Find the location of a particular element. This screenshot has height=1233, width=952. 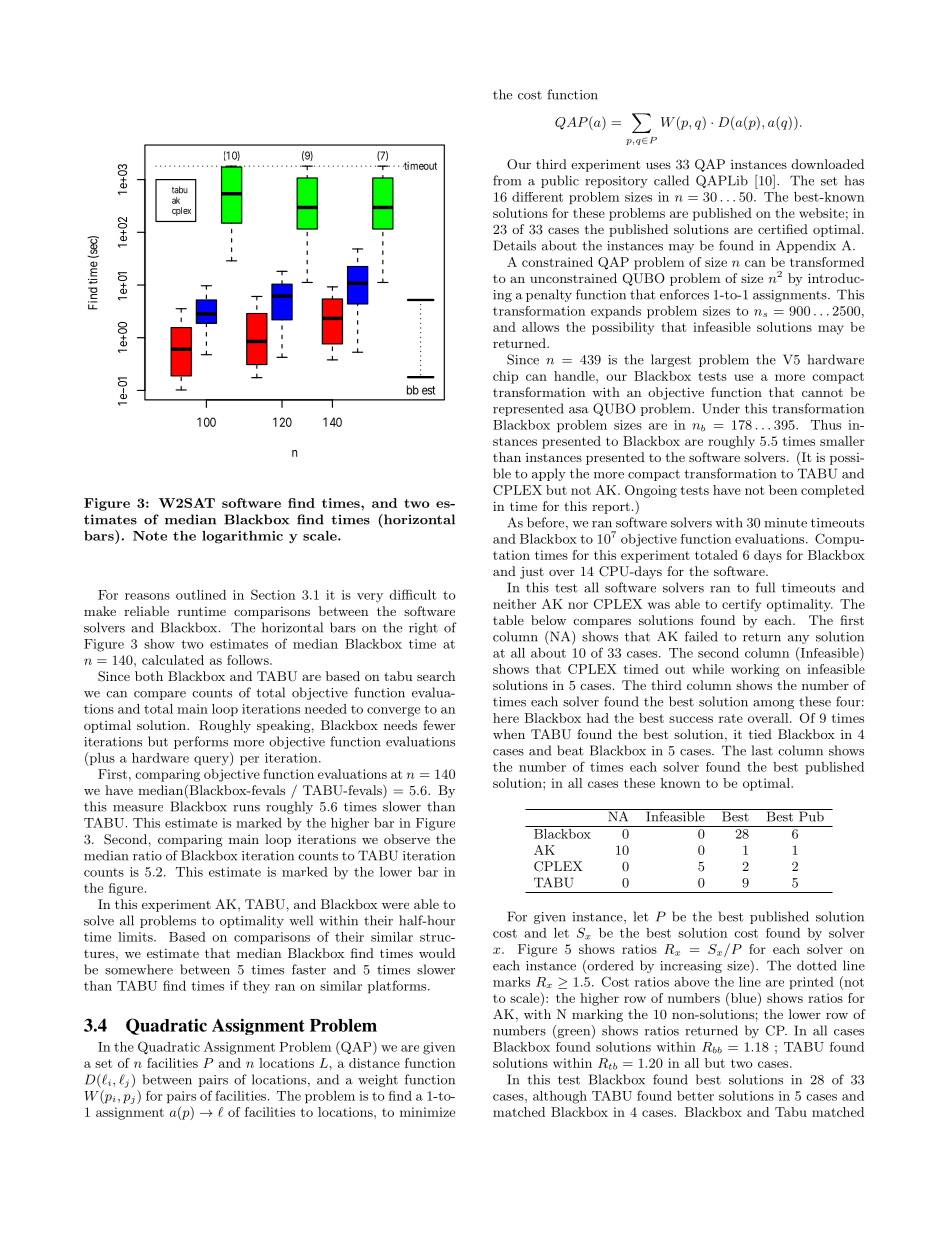

any is located at coordinates (798, 639).
